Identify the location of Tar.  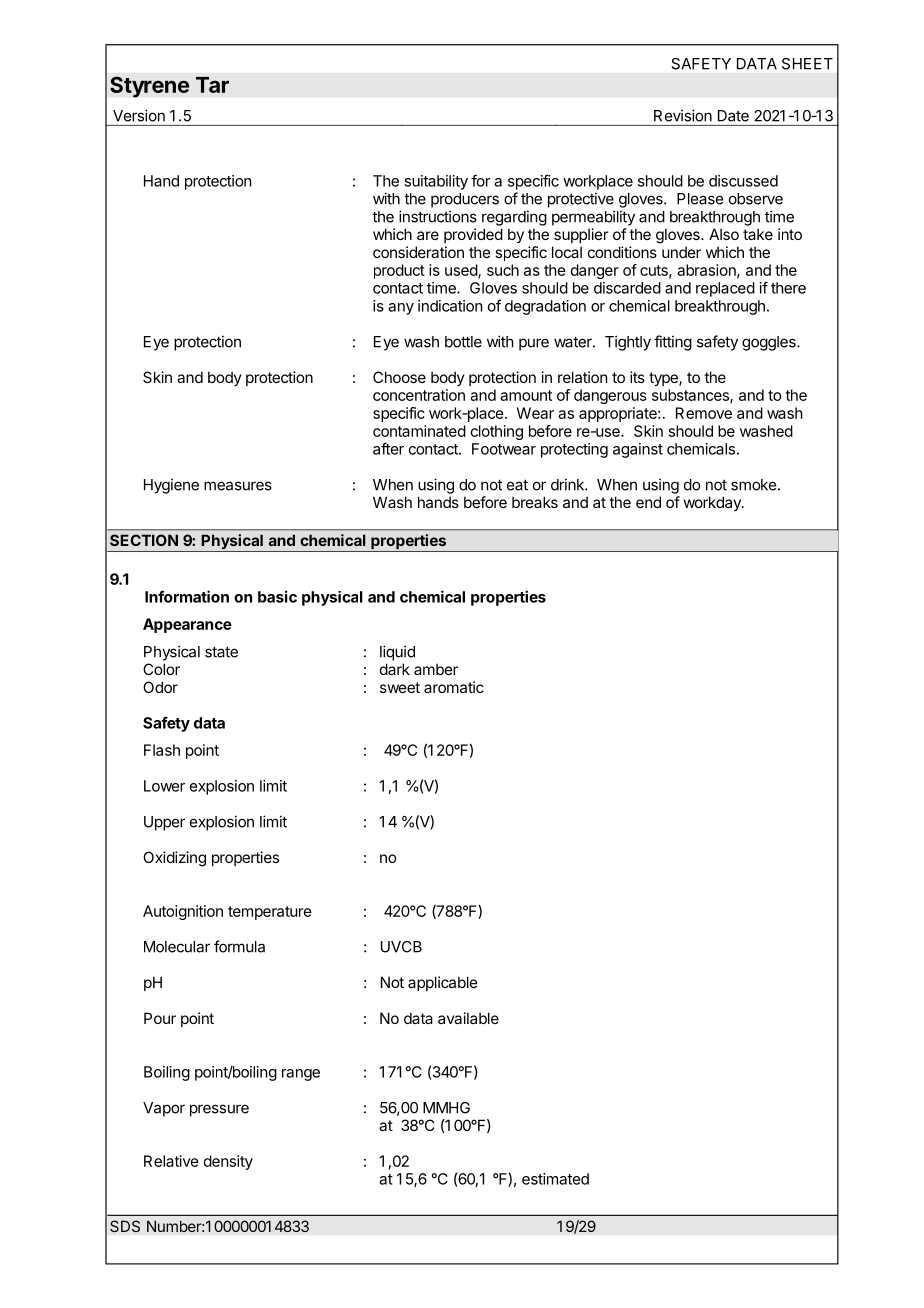
(212, 85).
